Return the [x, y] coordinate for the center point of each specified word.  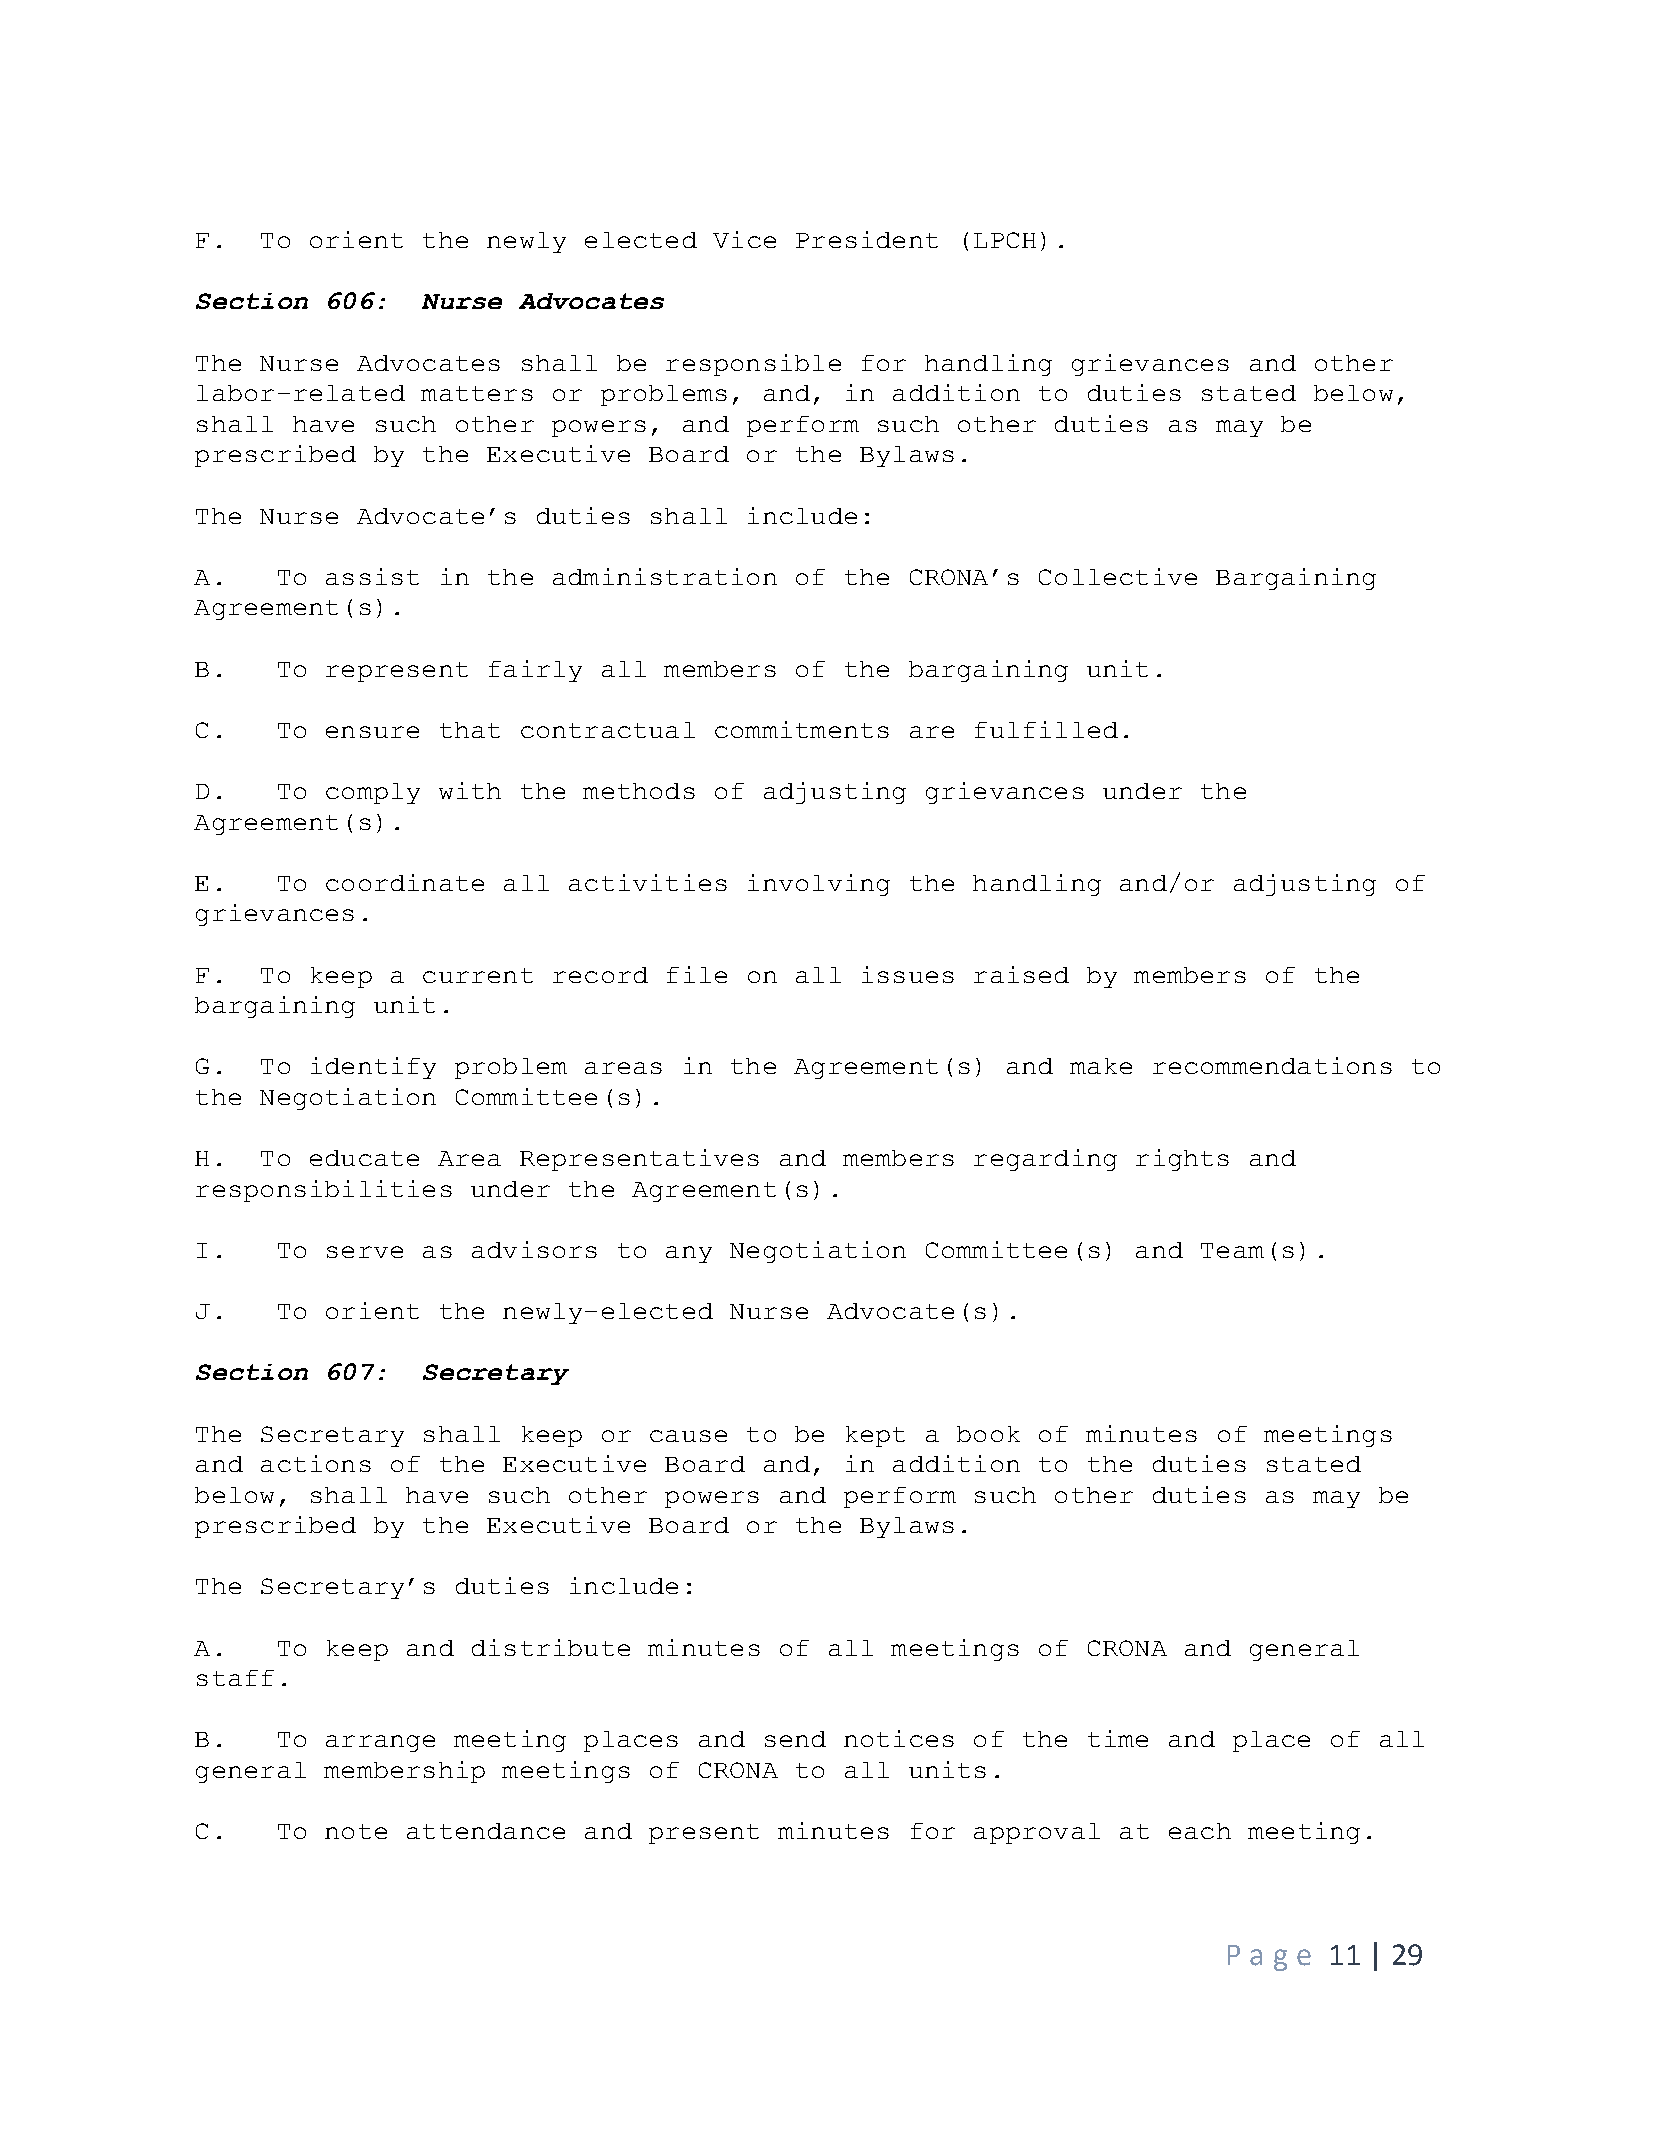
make [1101, 1066]
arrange [380, 1743]
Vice [744, 239]
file [697, 974]
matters [477, 393]
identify [373, 1068]
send [795, 1739]
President [867, 239]
